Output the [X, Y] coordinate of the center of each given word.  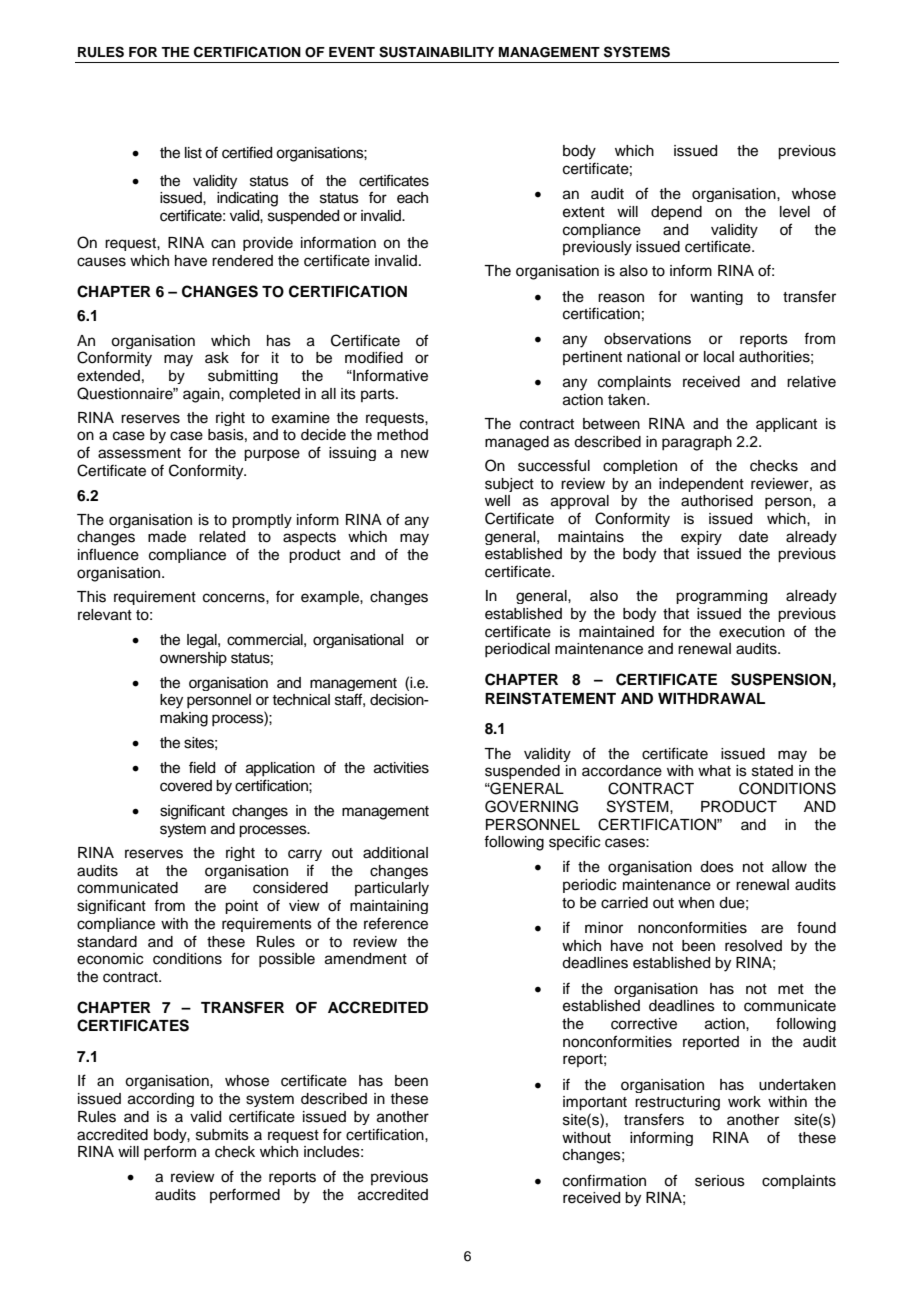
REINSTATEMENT [550, 698]
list [193, 153]
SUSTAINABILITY [436, 52]
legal [203, 641]
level [795, 212]
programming [721, 597]
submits [222, 1135]
